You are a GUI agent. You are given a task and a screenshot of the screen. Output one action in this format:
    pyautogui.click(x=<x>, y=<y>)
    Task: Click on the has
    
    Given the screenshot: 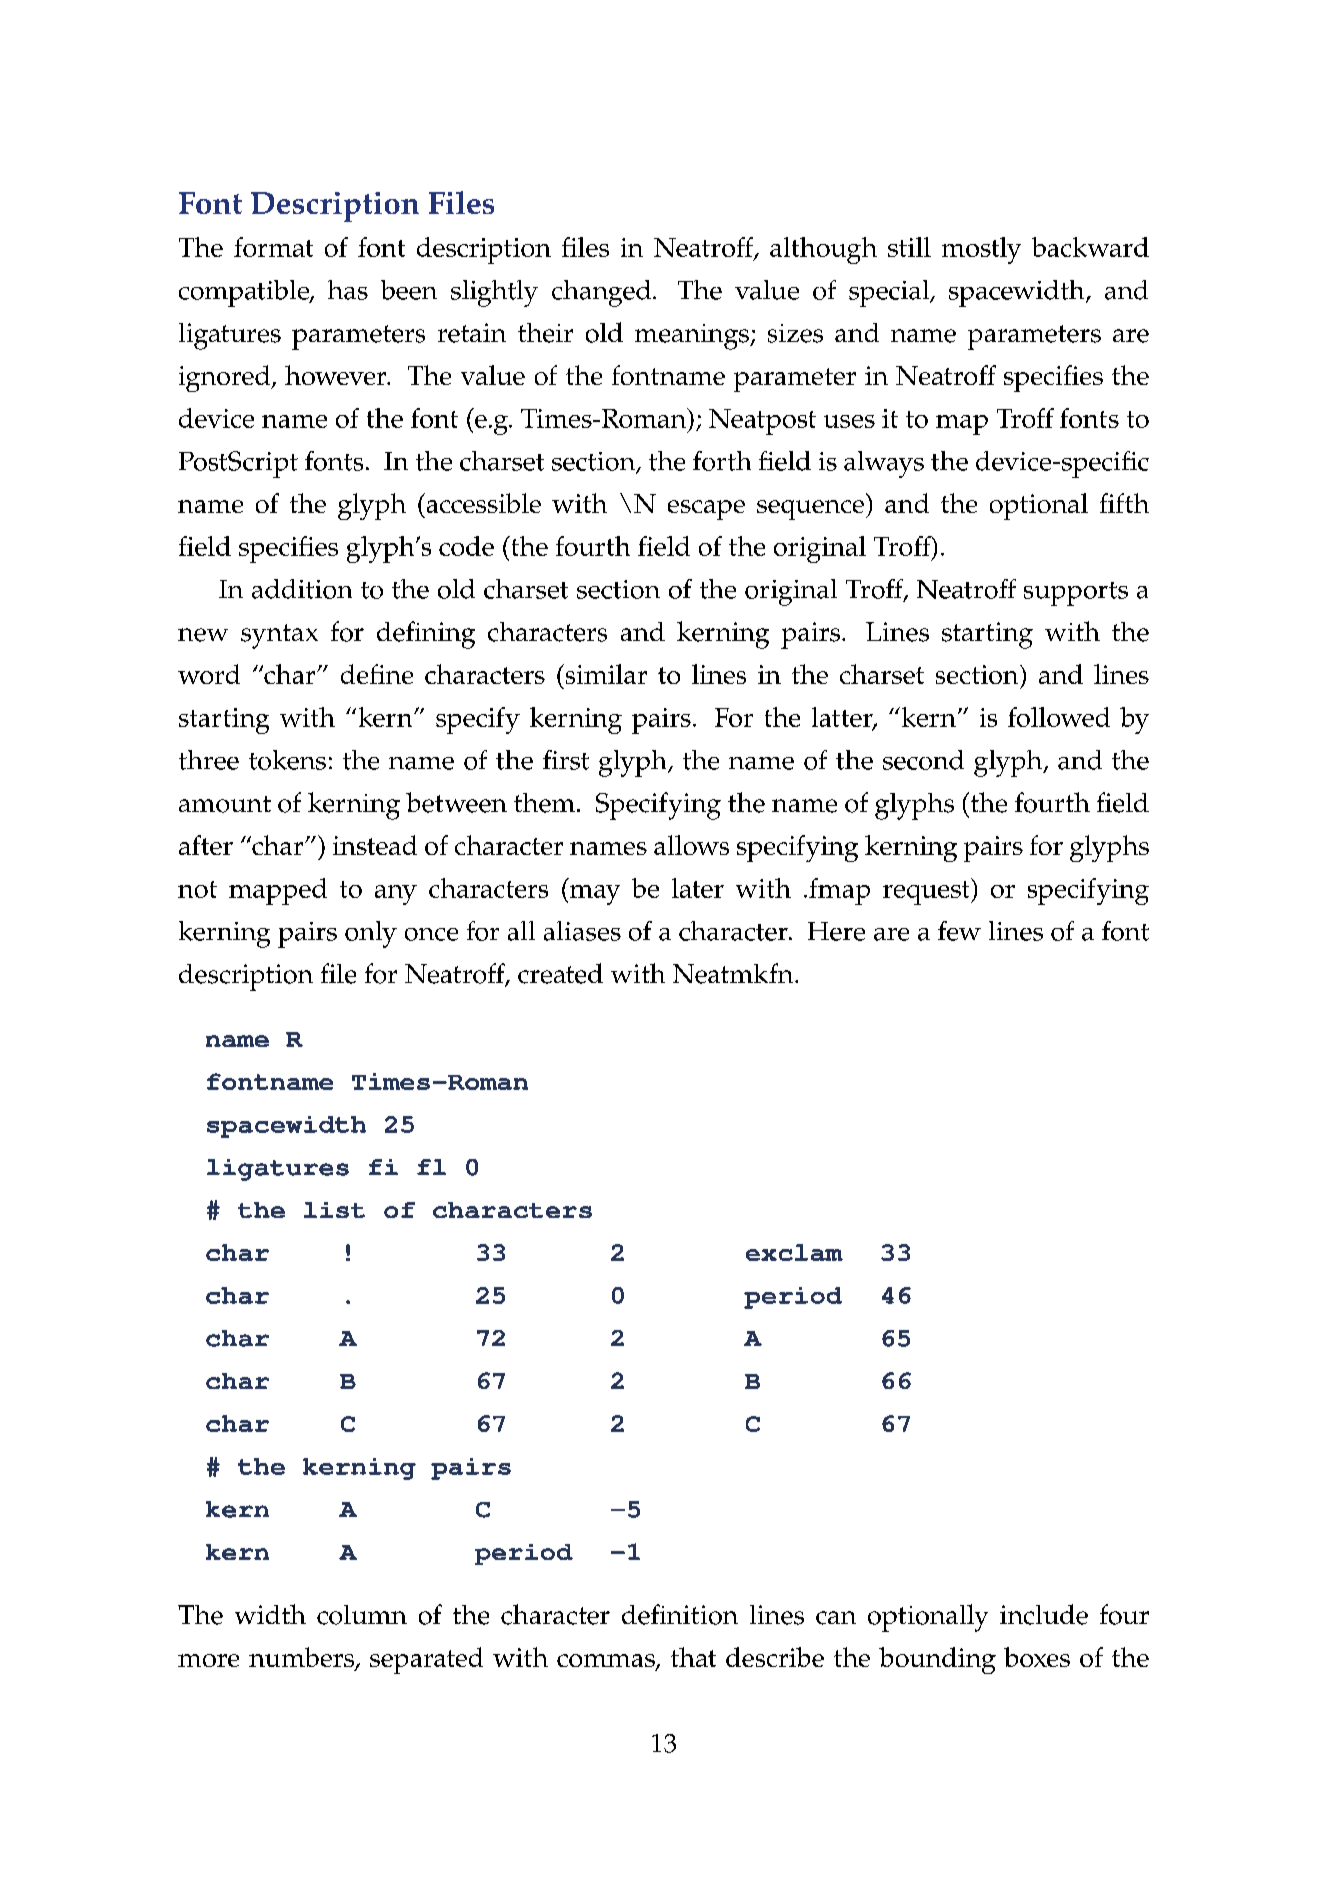 What is the action you would take?
    pyautogui.click(x=348, y=290)
